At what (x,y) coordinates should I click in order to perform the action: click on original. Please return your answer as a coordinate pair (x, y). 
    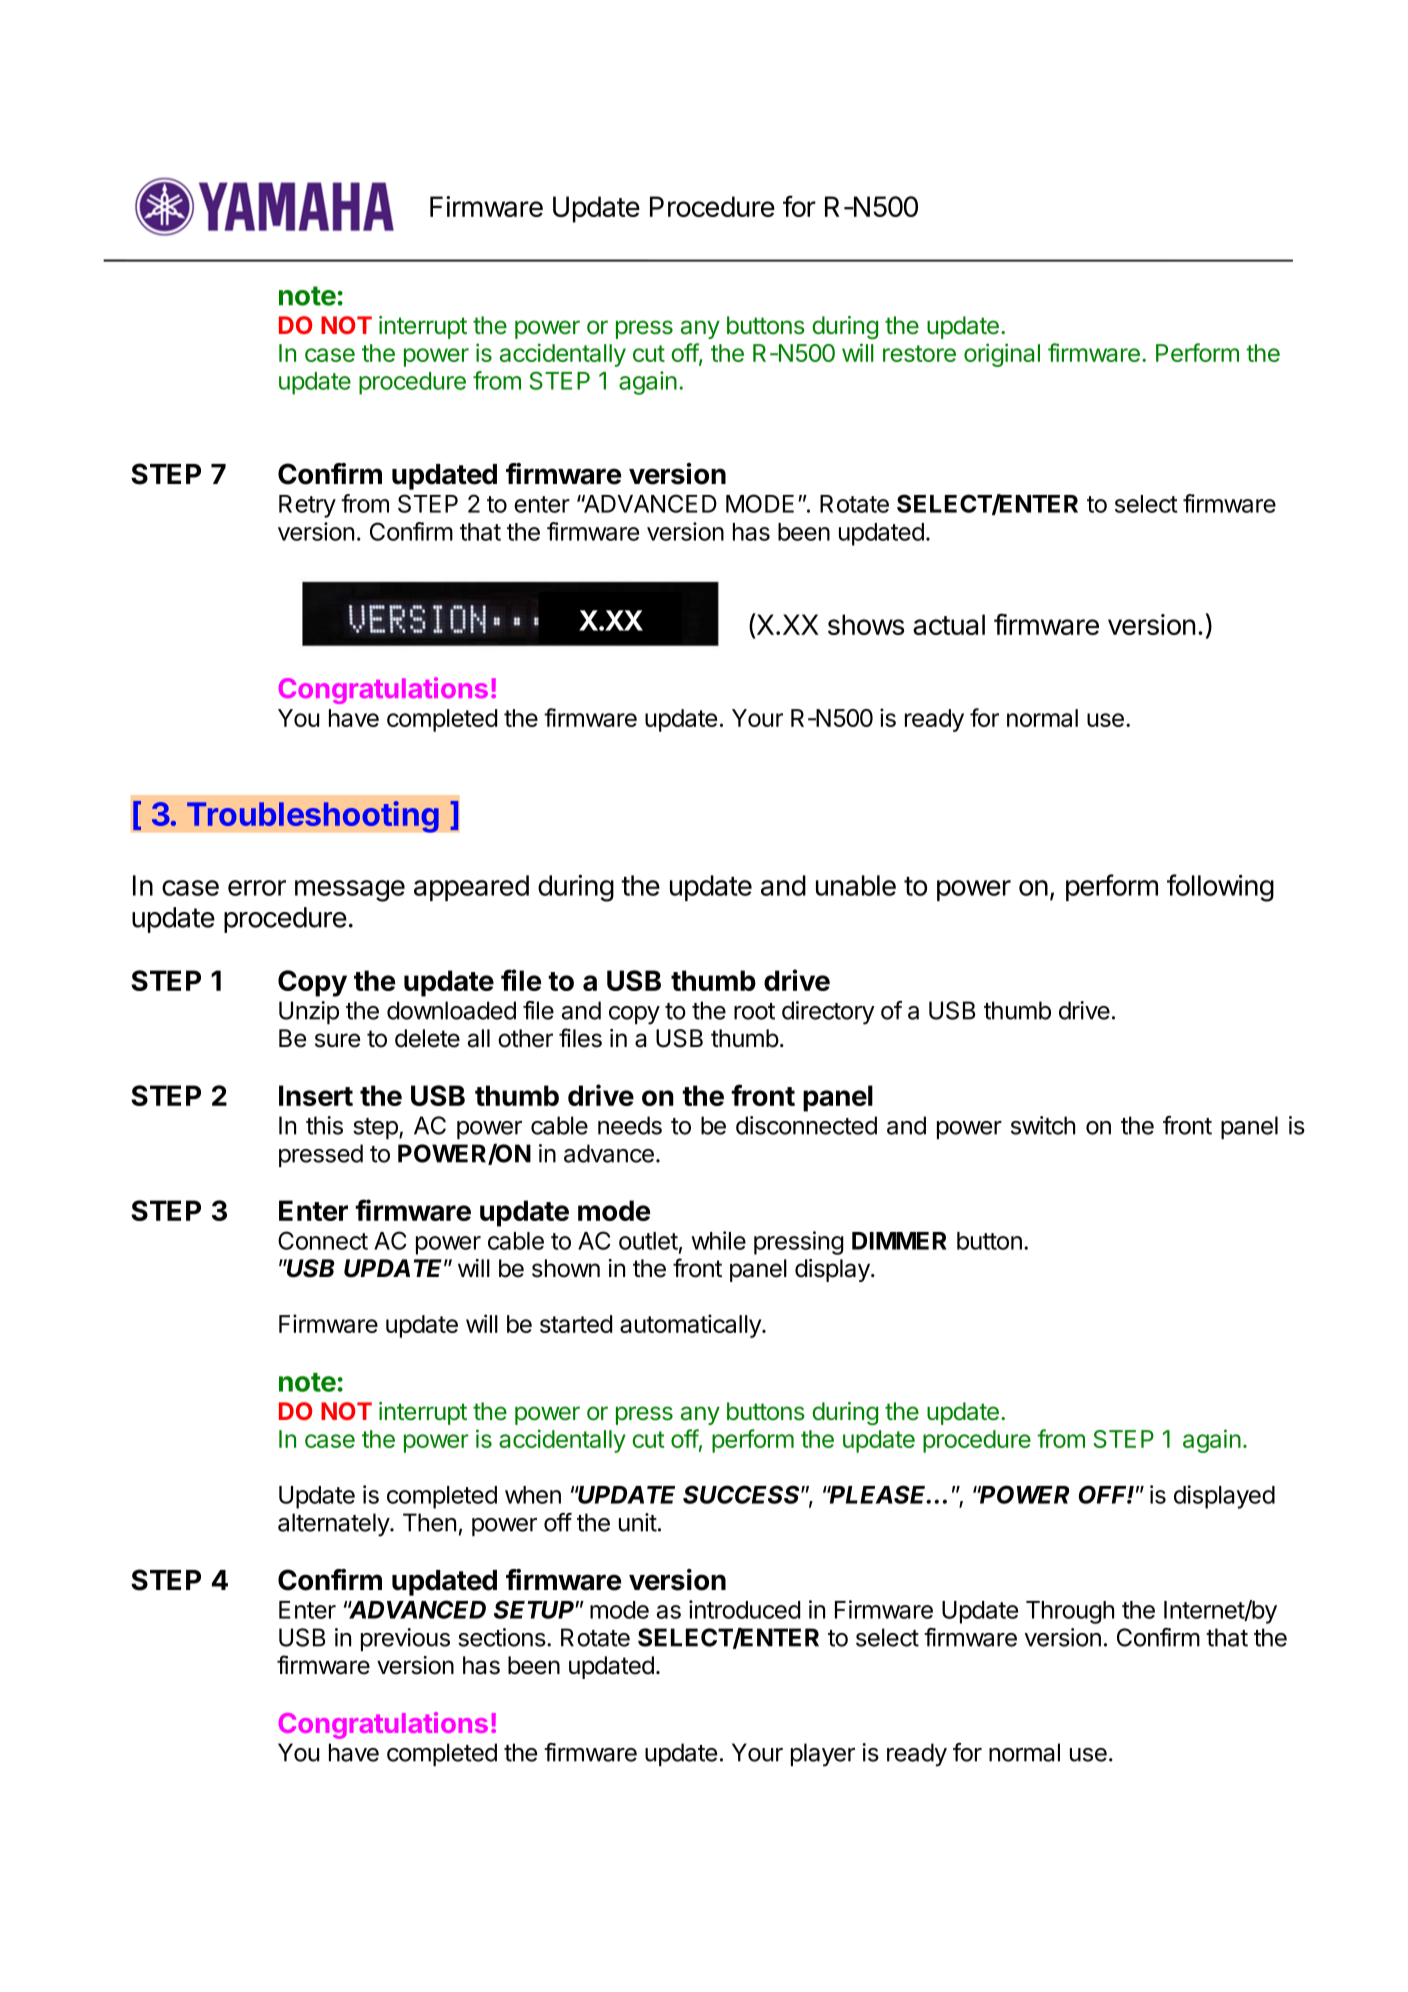
    Looking at the image, I should click on (1002, 355).
